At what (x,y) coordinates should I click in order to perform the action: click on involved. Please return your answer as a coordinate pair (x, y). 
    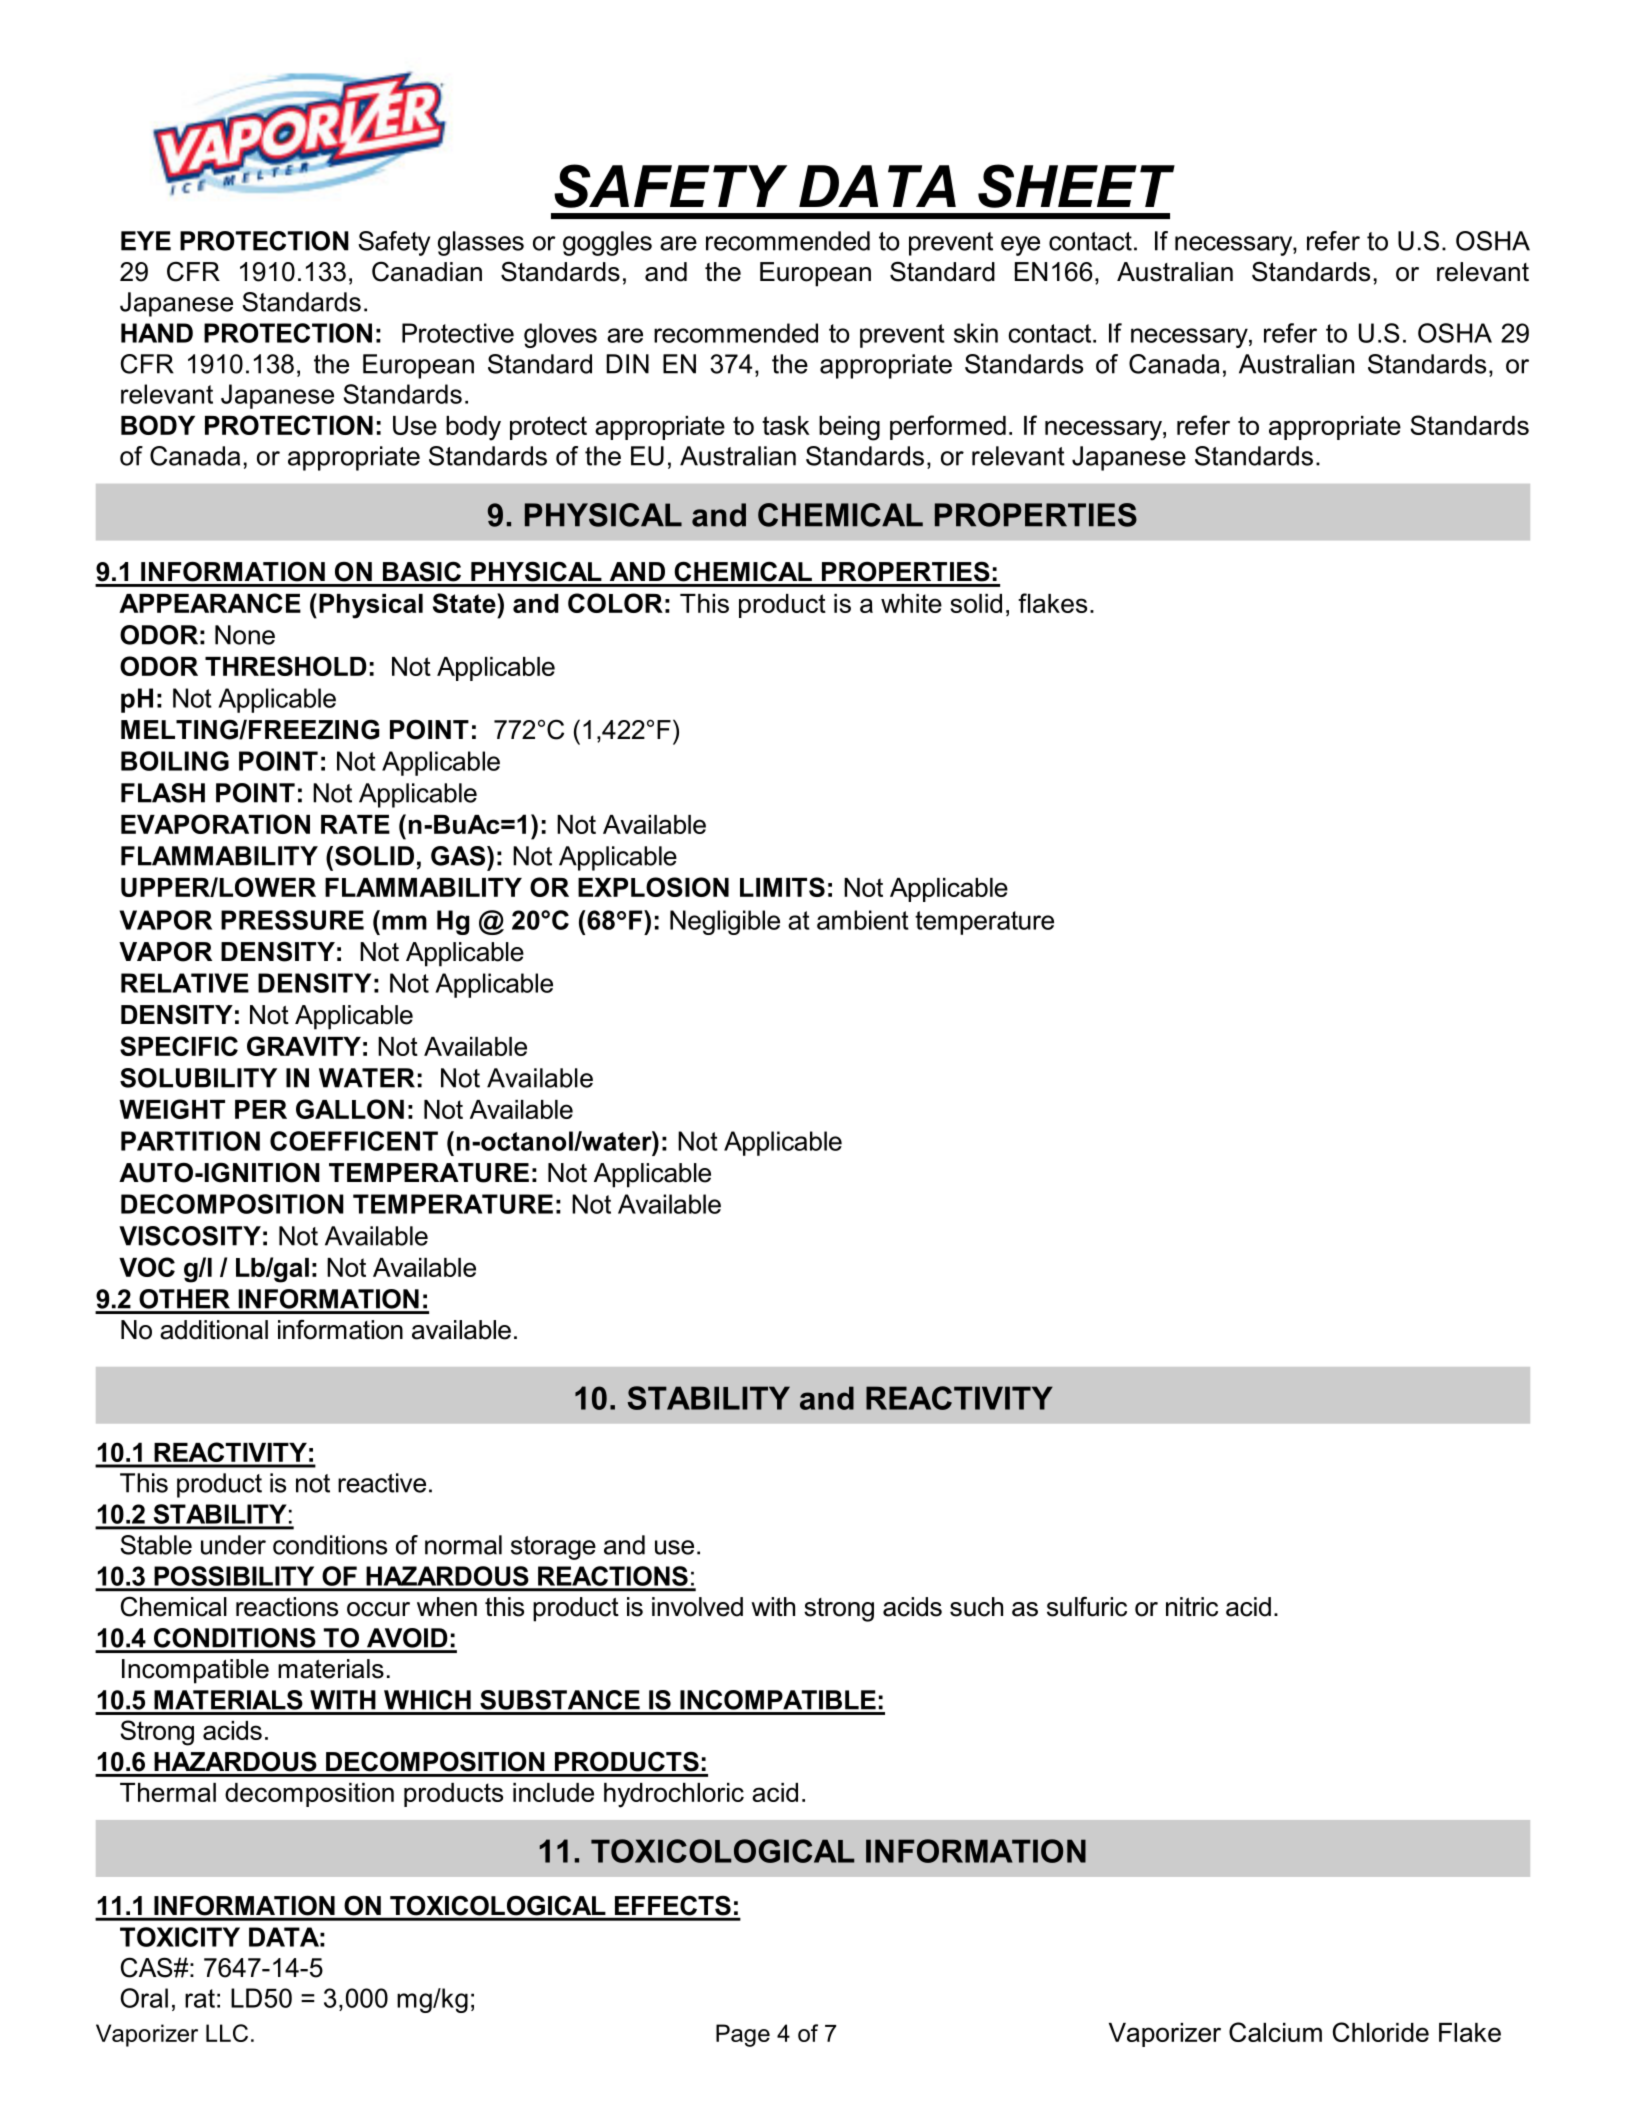
    Looking at the image, I should click on (697, 1607).
